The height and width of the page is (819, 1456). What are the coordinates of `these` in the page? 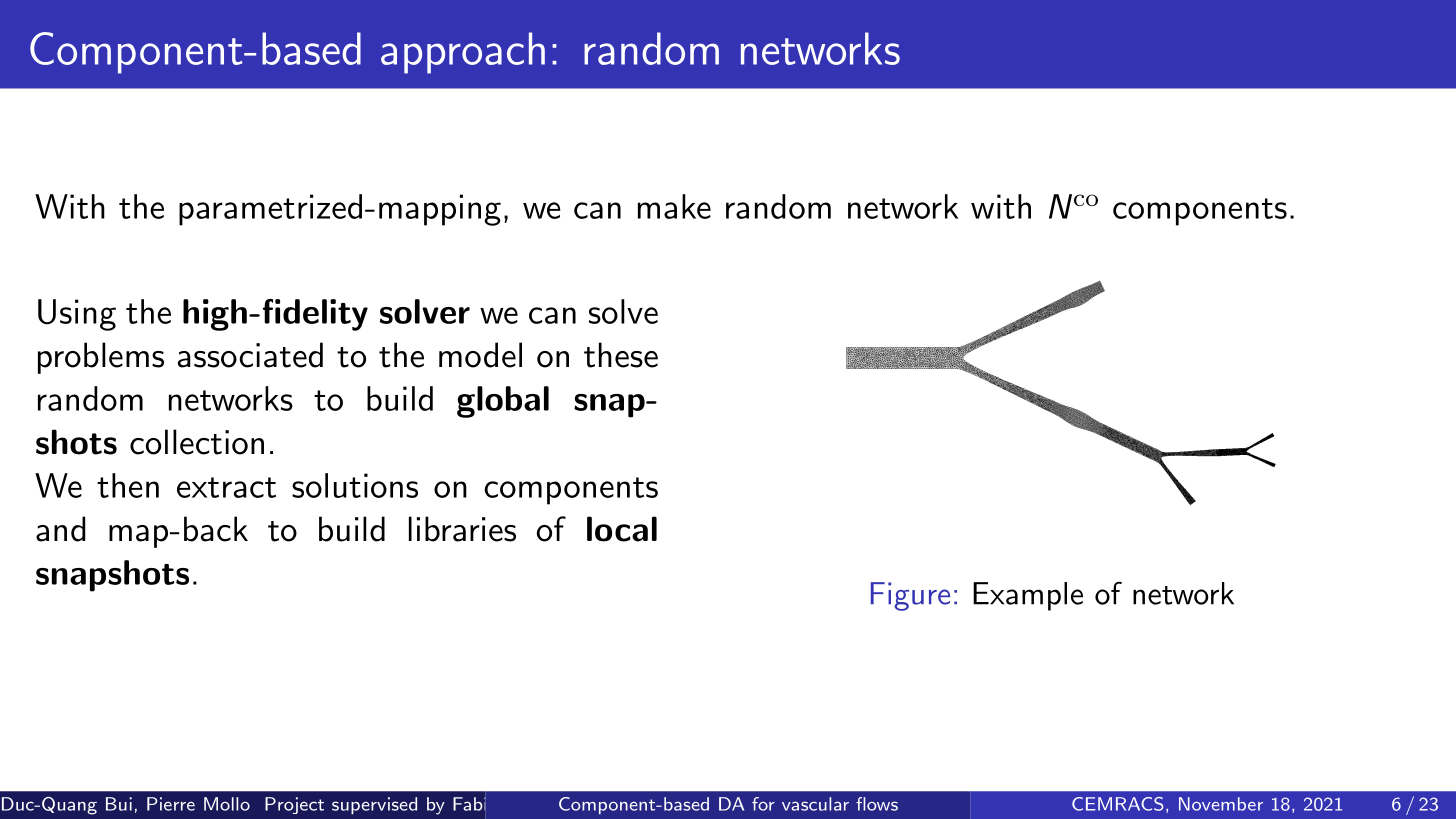 It's located at (621, 355).
